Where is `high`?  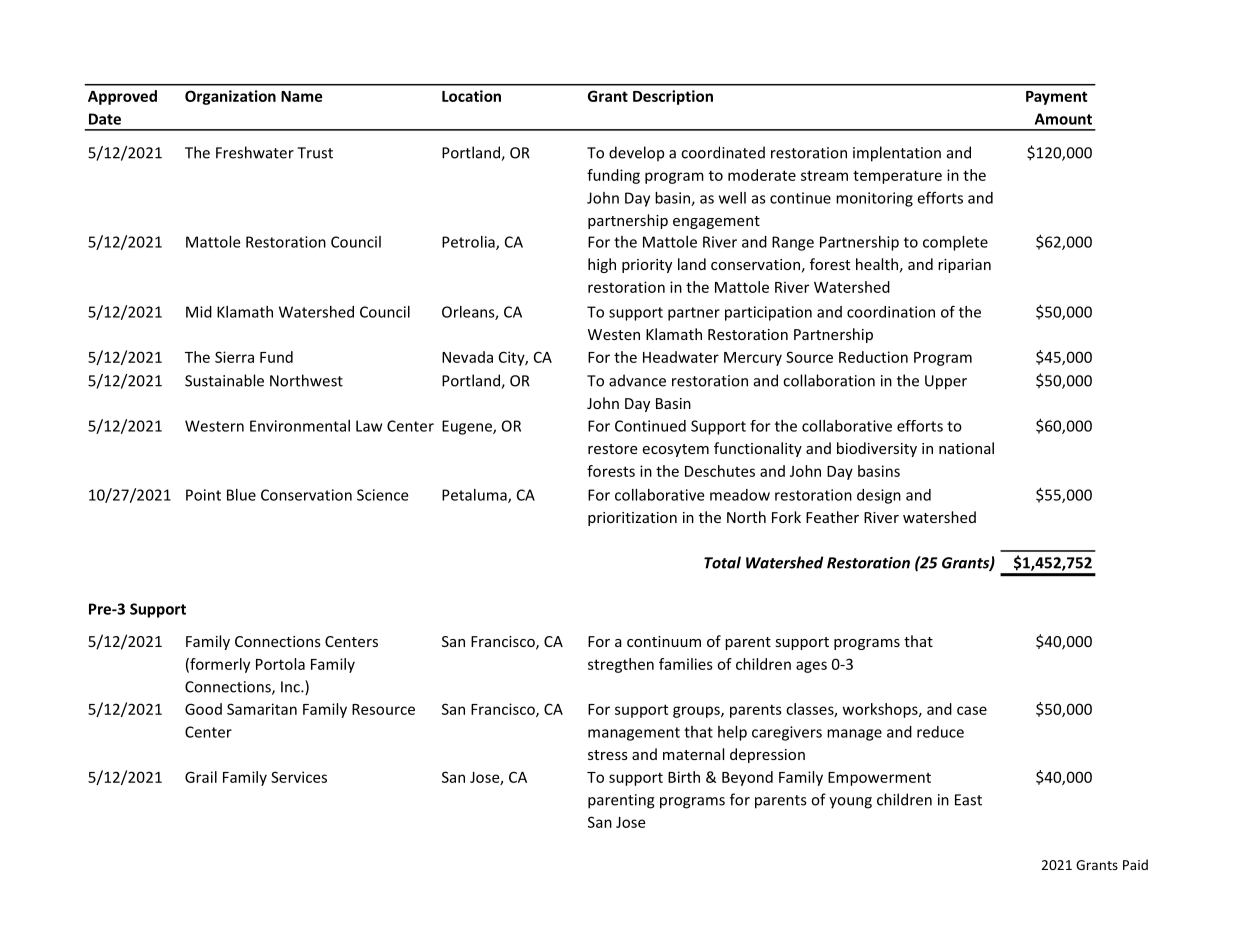 high is located at coordinates (602, 265).
